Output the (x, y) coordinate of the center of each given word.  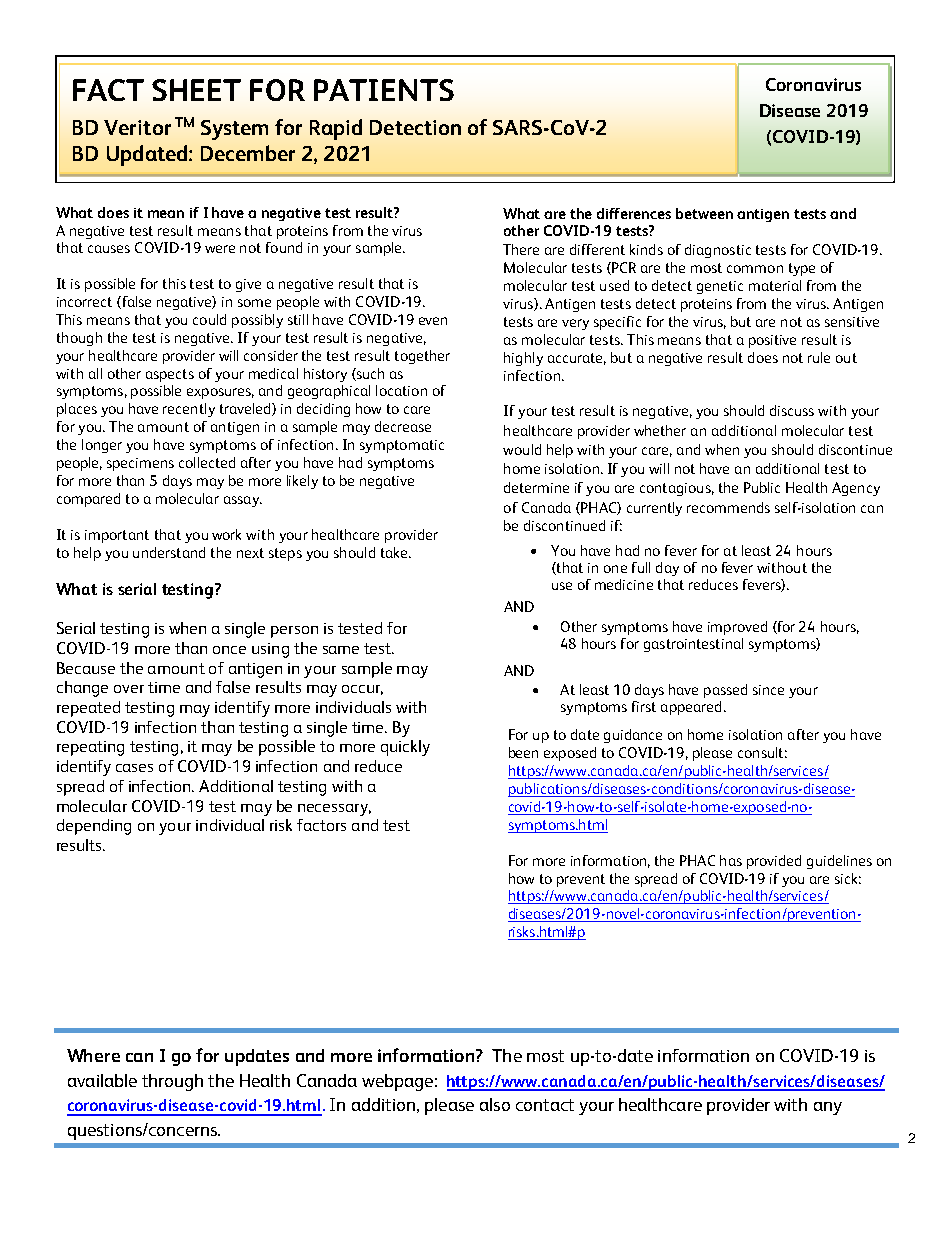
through (172, 1082)
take (395, 552)
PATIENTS (384, 90)
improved (737, 628)
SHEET (196, 90)
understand (169, 552)
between (704, 213)
